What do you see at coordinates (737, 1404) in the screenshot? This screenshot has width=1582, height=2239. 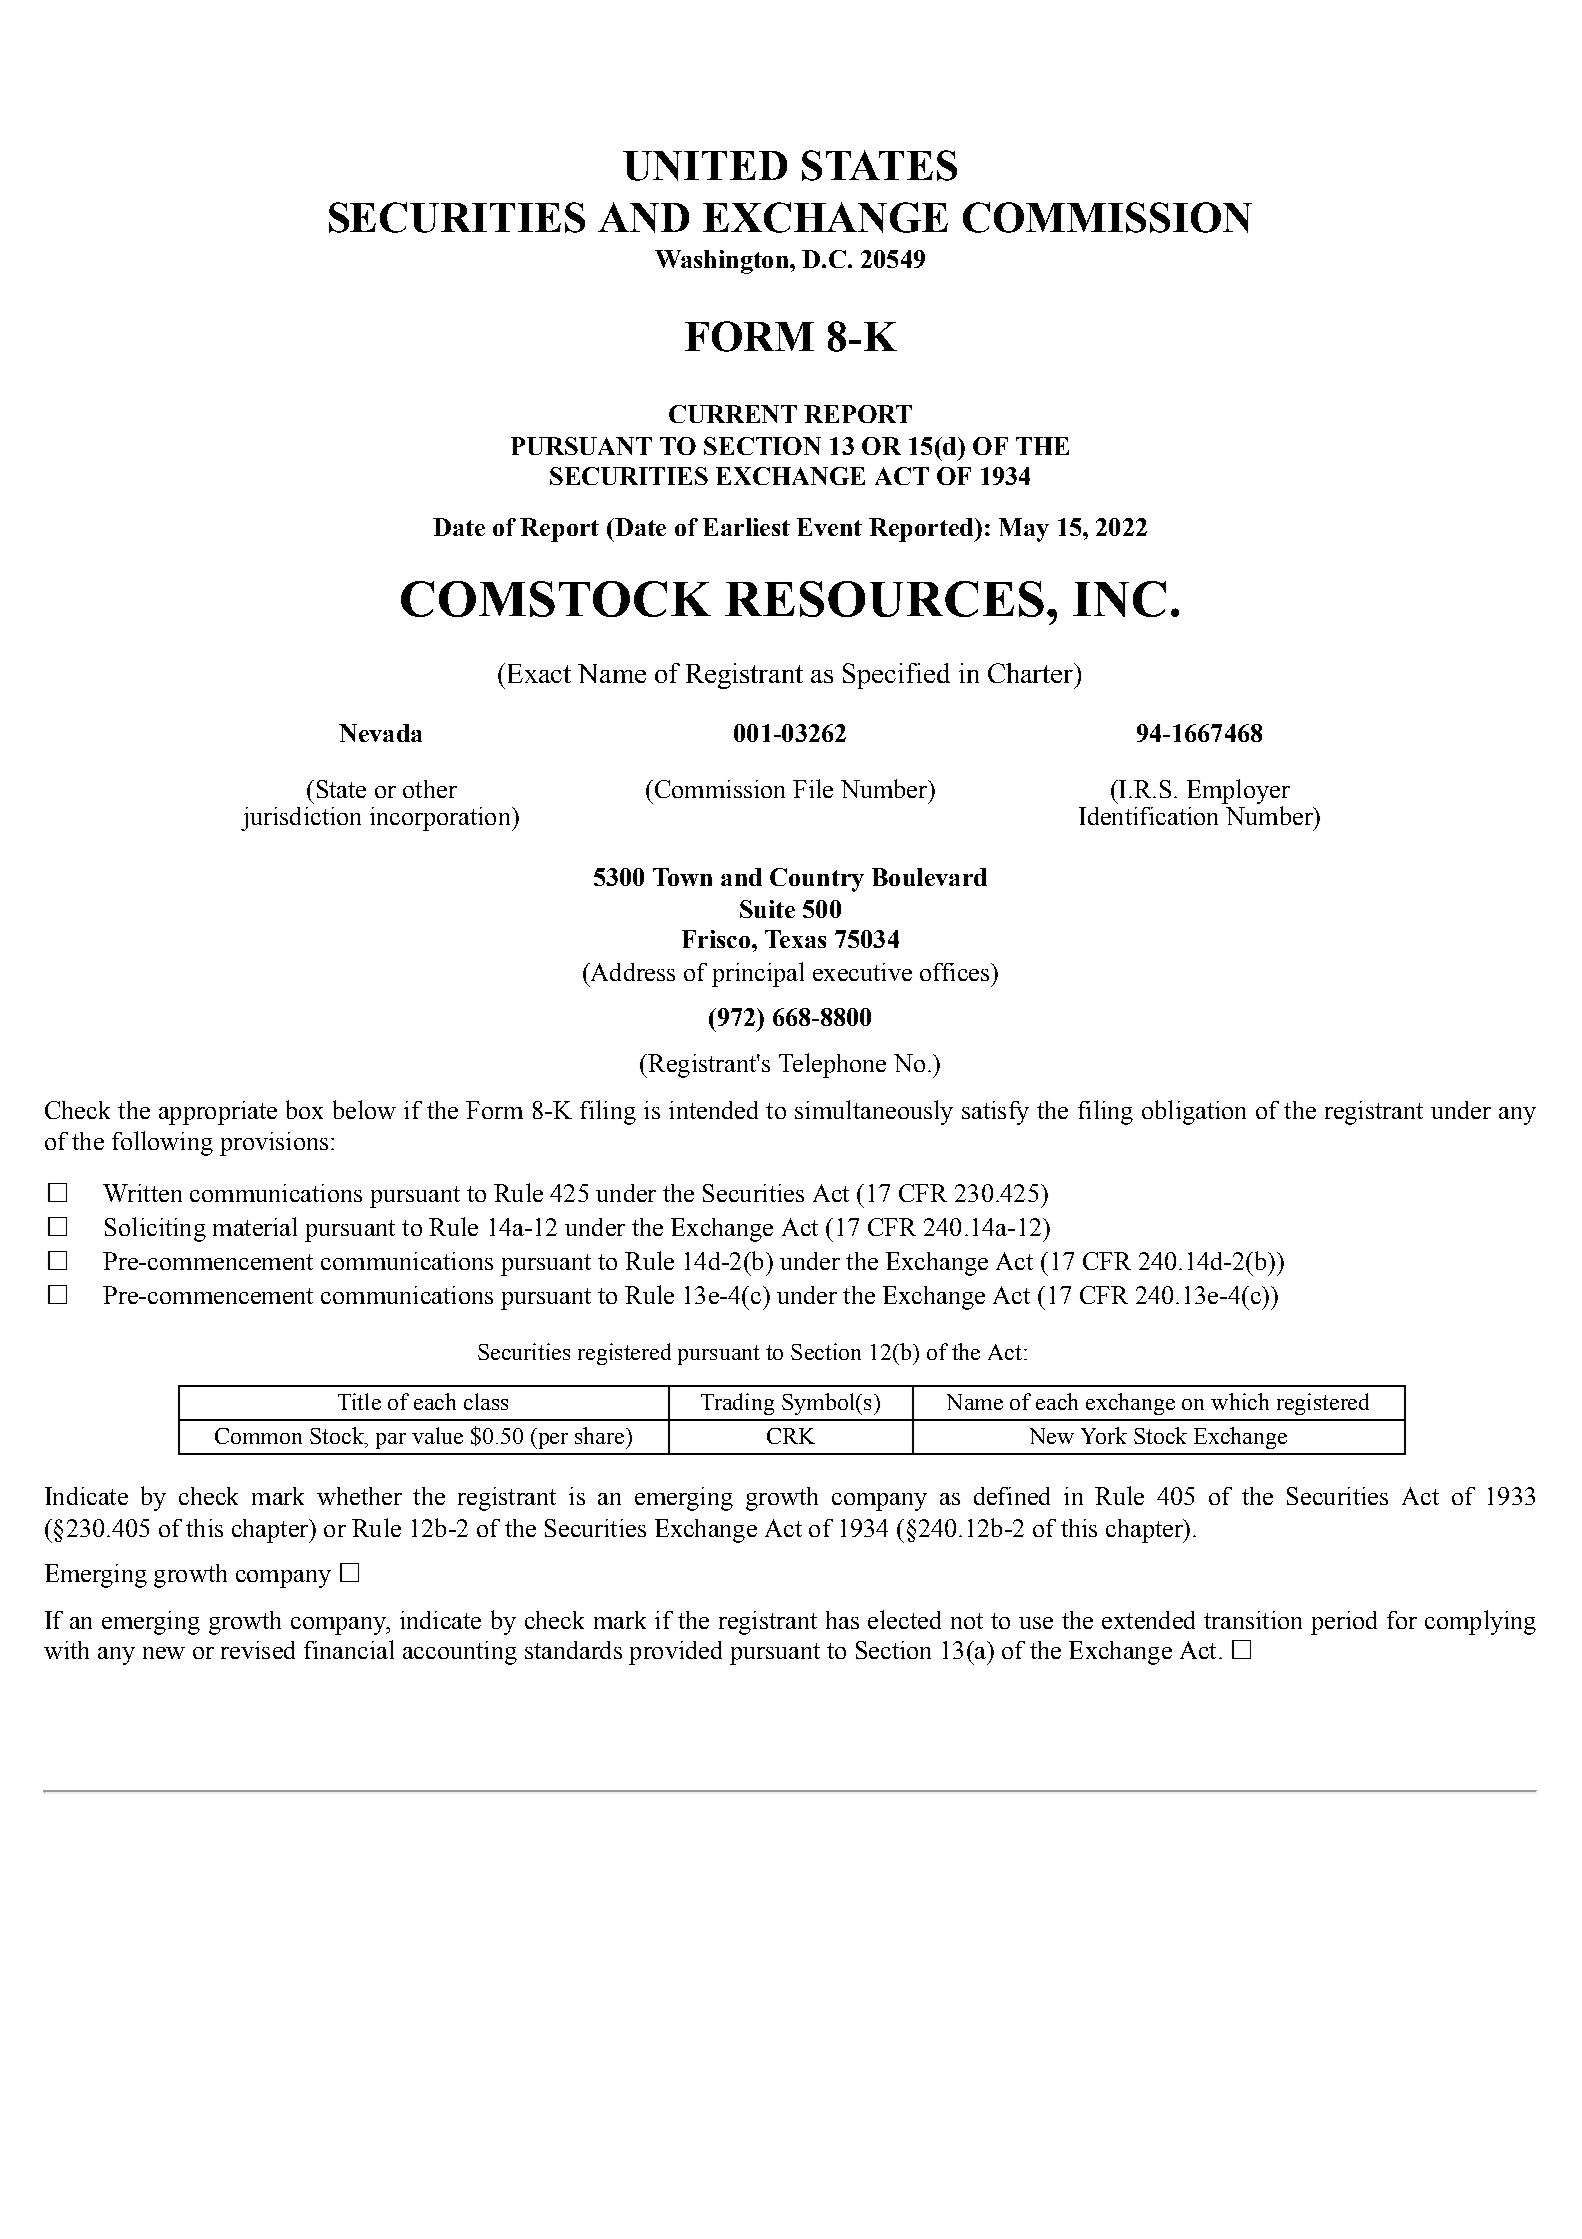 I see `Trading` at bounding box center [737, 1404].
